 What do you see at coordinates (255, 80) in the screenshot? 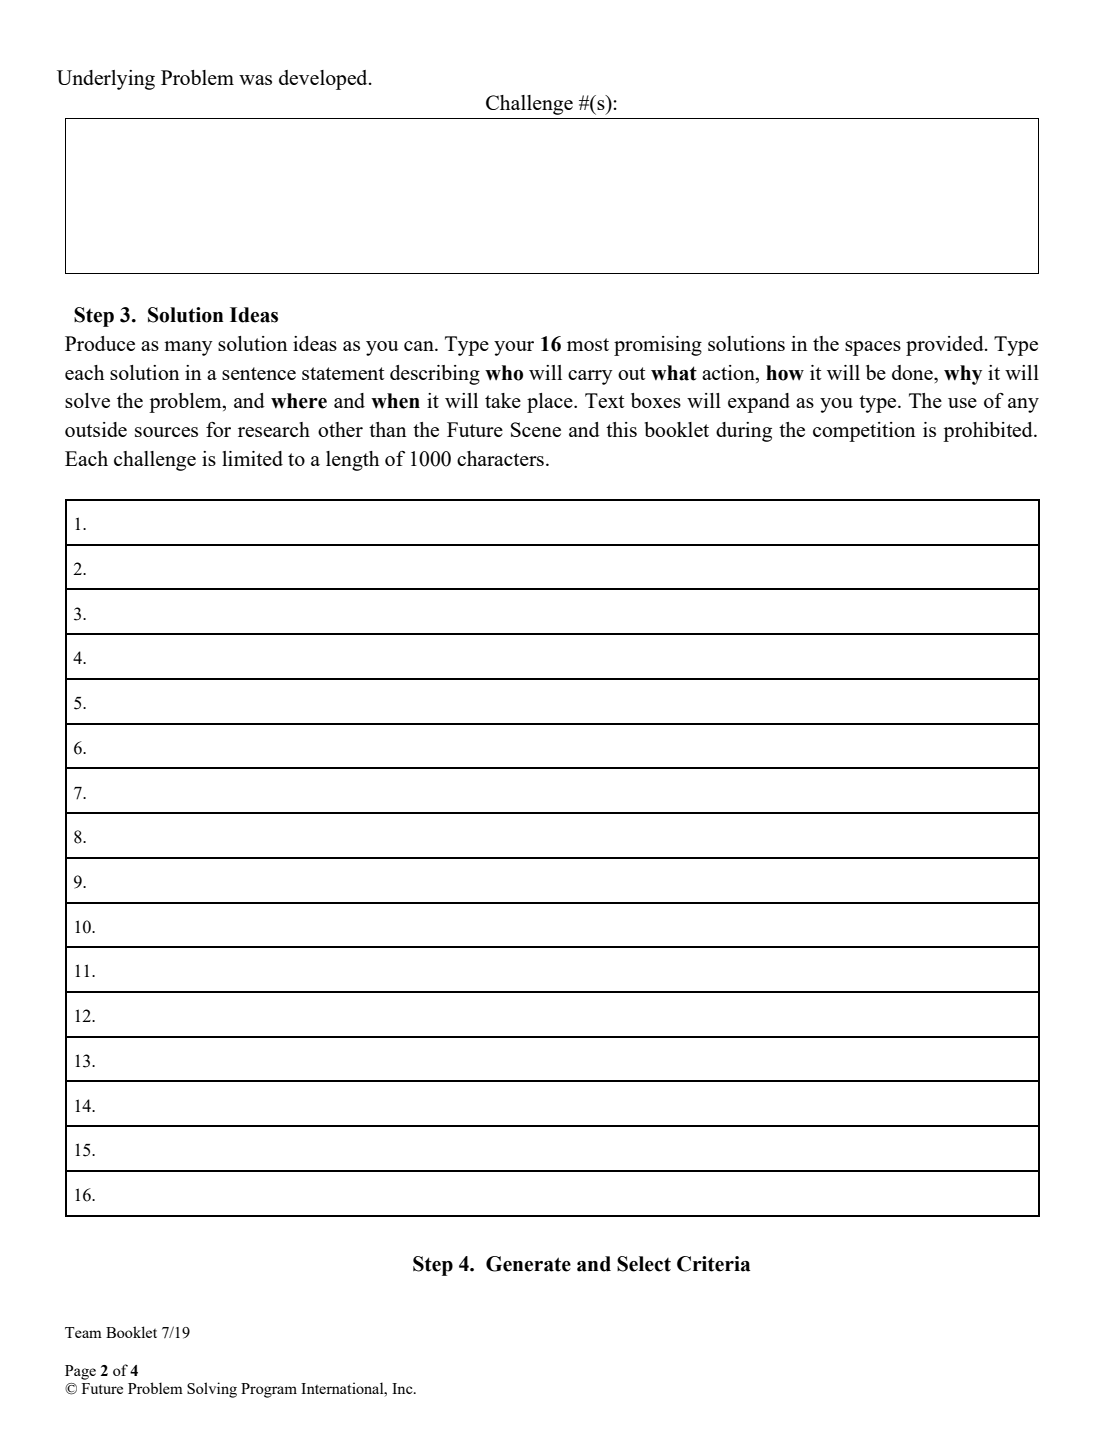
I see `was` at bounding box center [255, 80].
